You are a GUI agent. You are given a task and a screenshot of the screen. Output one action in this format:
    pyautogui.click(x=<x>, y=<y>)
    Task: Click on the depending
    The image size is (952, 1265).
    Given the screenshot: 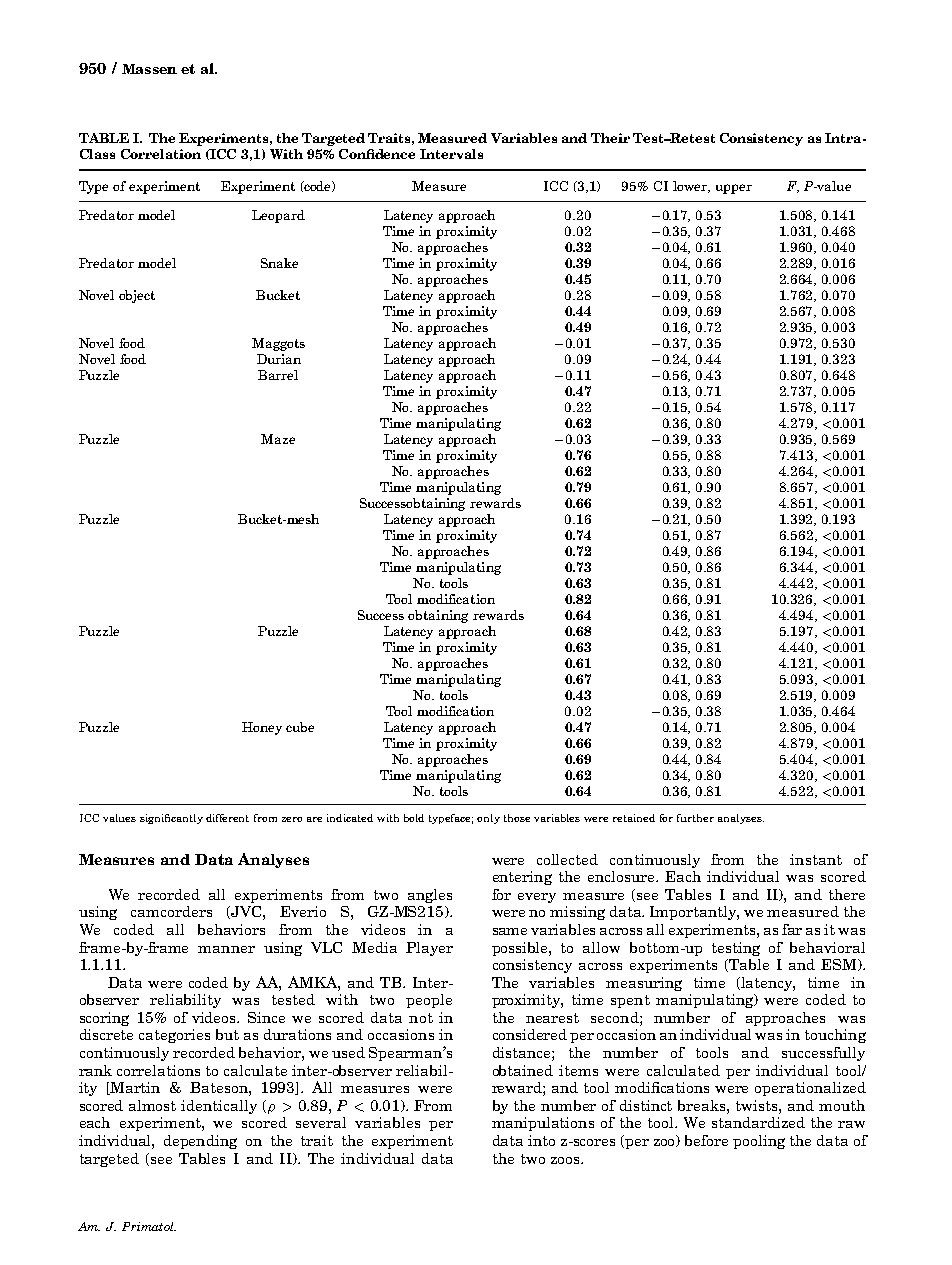 What is the action you would take?
    pyautogui.click(x=200, y=1142)
